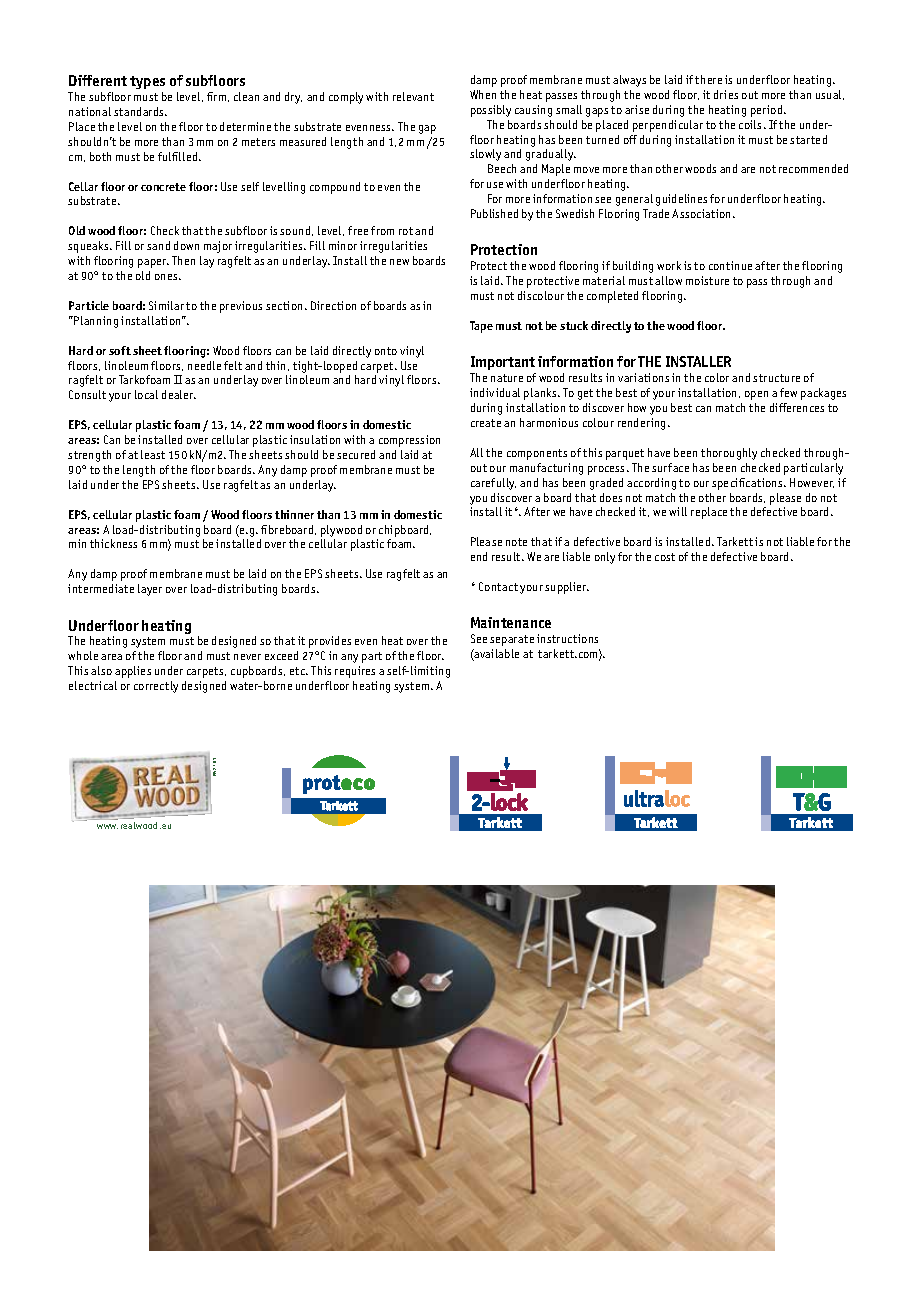  Describe the element at coordinates (483, 94) in the image. I see `When` at that location.
